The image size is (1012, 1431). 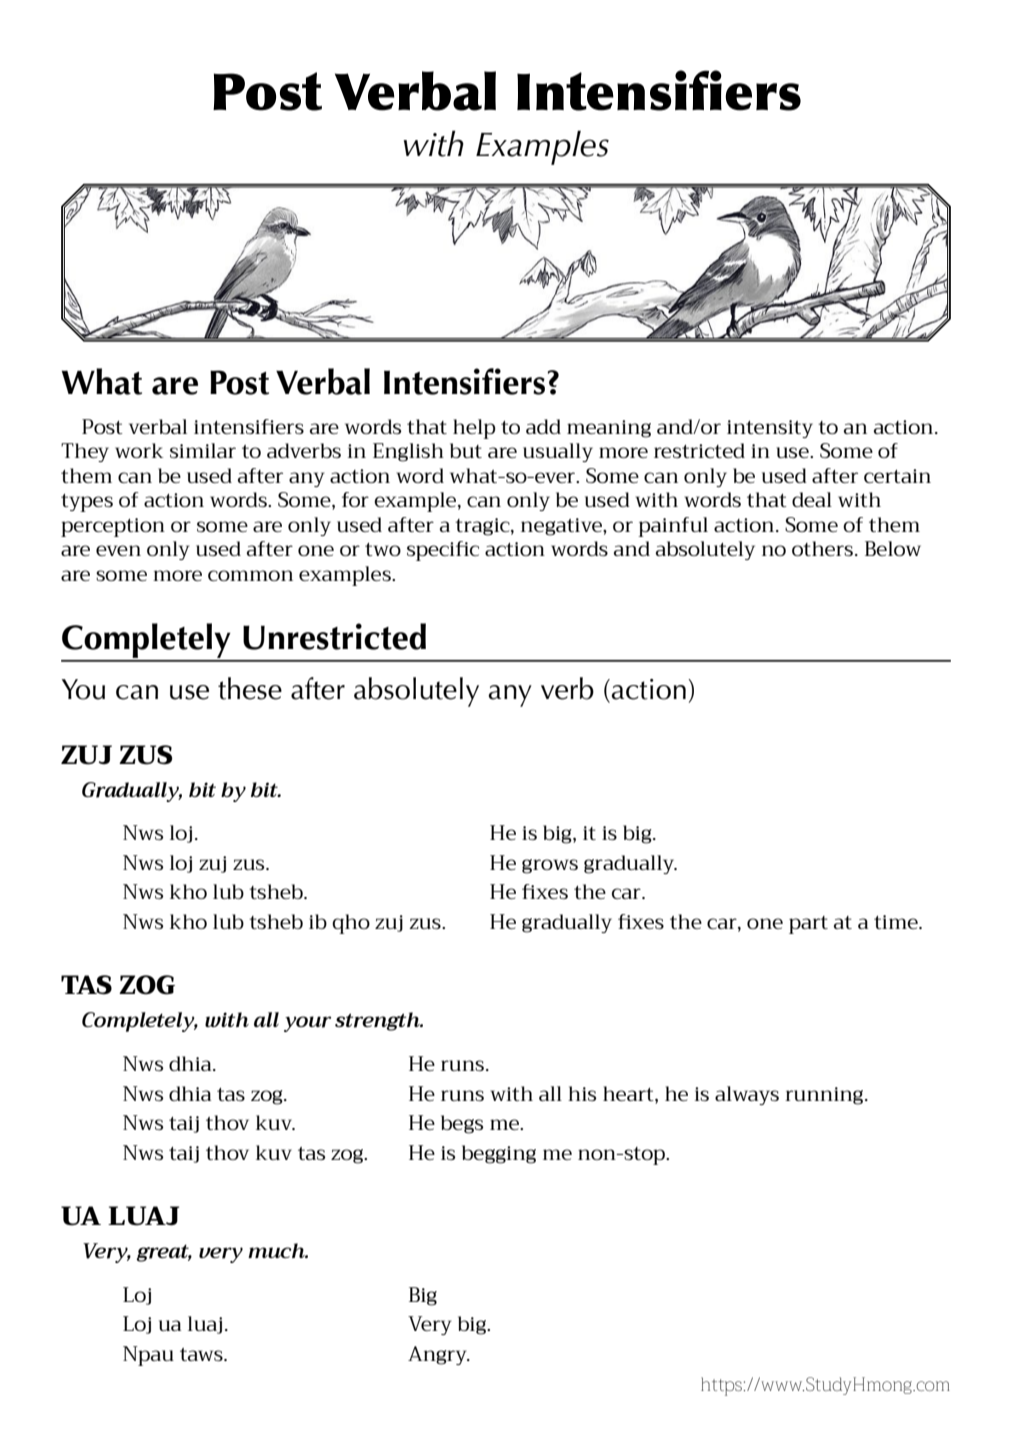 I want to click on grows, so click(x=550, y=866).
